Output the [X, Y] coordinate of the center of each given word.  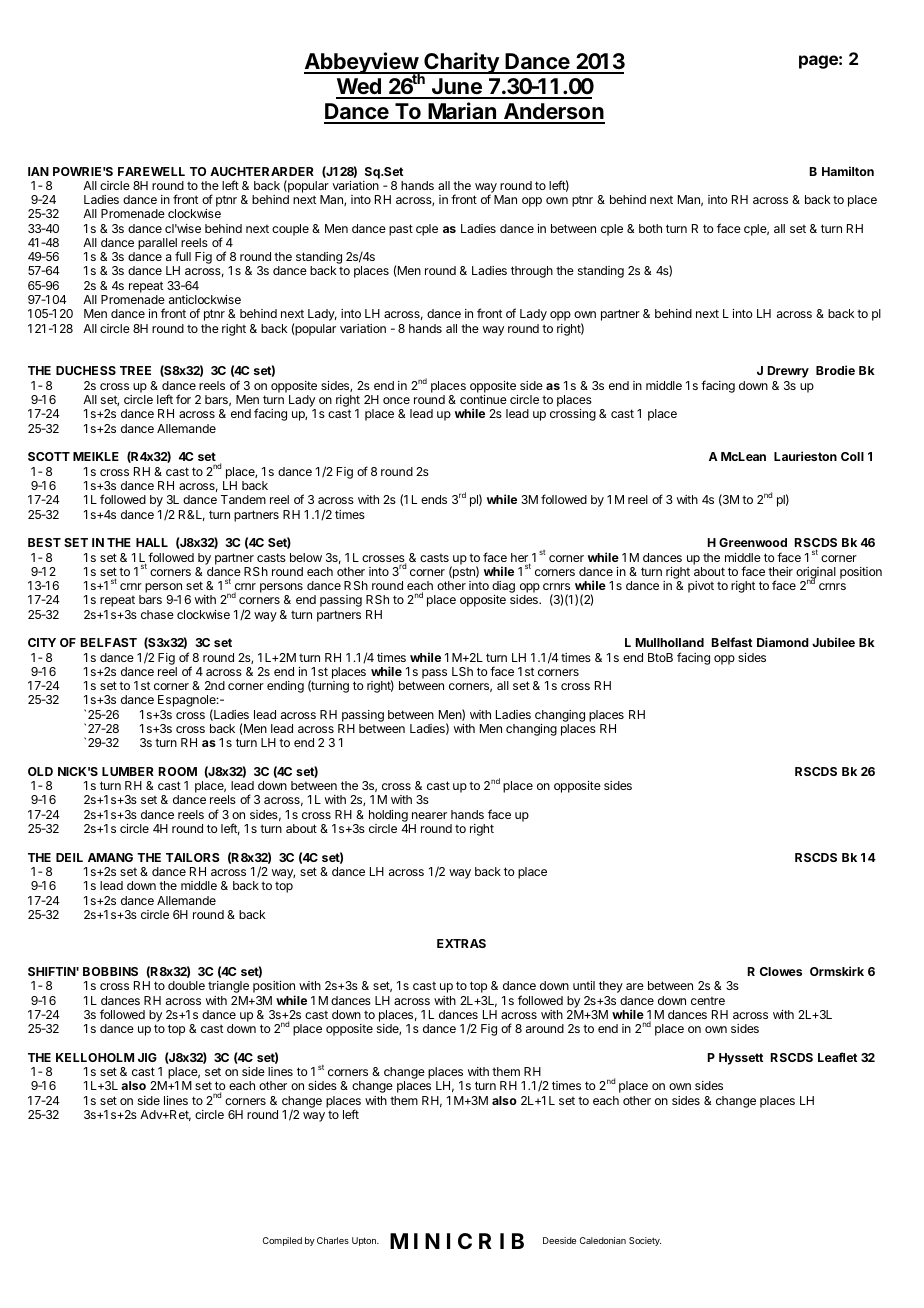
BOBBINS [110, 971]
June [456, 88]
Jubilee [833, 642]
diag [504, 588]
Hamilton [848, 171]
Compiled [282, 1241]
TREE [135, 370]
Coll [852, 456]
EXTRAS [461, 943]
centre [708, 1001]
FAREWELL [151, 171]
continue [483, 399]
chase [157, 614]
